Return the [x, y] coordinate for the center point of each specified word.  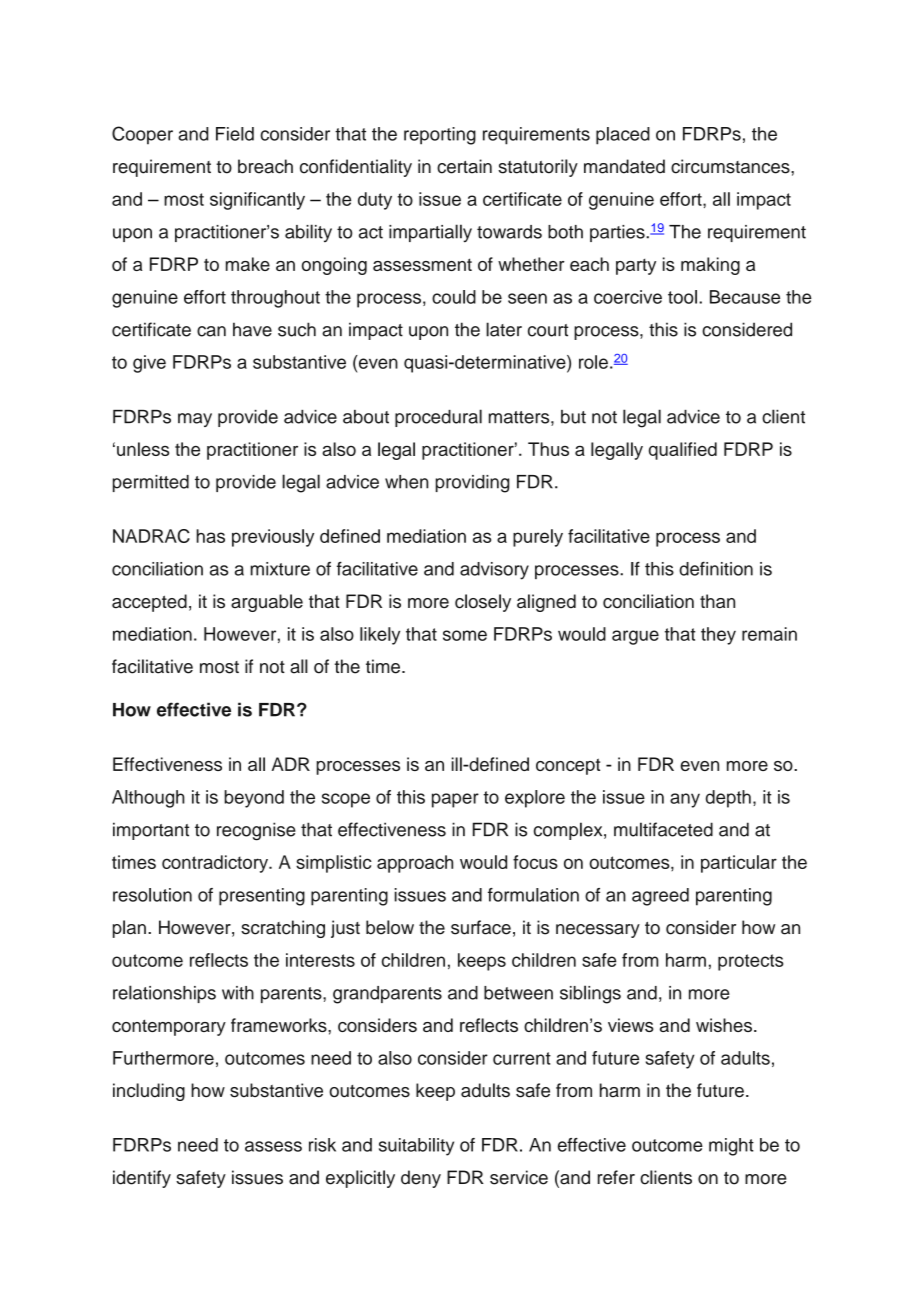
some [465, 635]
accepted [149, 603]
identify [142, 1179]
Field [235, 134]
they [718, 636]
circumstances [731, 166]
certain [464, 166]
